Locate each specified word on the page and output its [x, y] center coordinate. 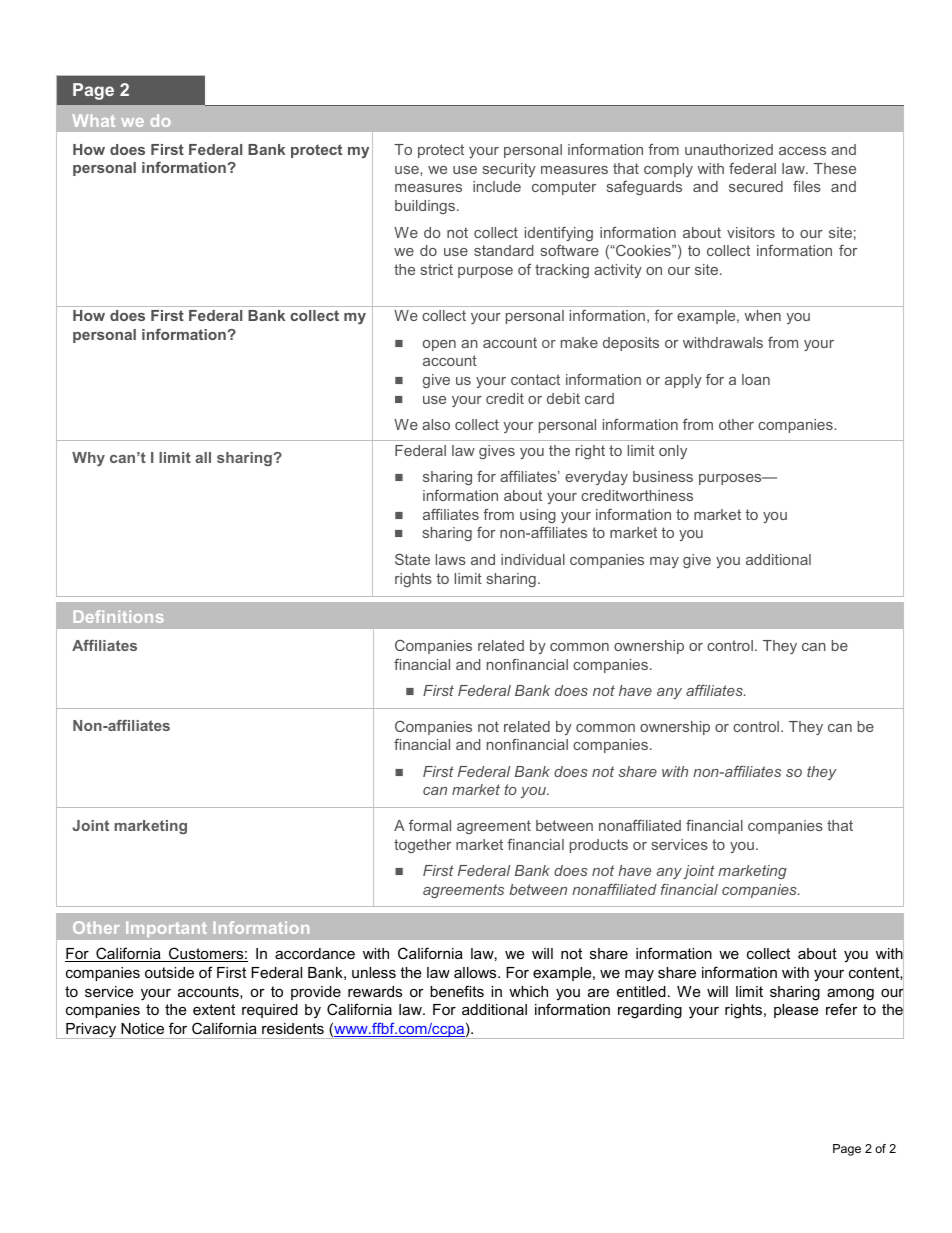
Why [88, 459]
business [663, 476]
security [509, 170]
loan [756, 379]
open [439, 345]
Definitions [119, 616]
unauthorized [729, 149]
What [94, 120]
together [422, 846]
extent [214, 1009]
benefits [457, 991]
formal [430, 825]
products [599, 846]
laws [451, 559]
